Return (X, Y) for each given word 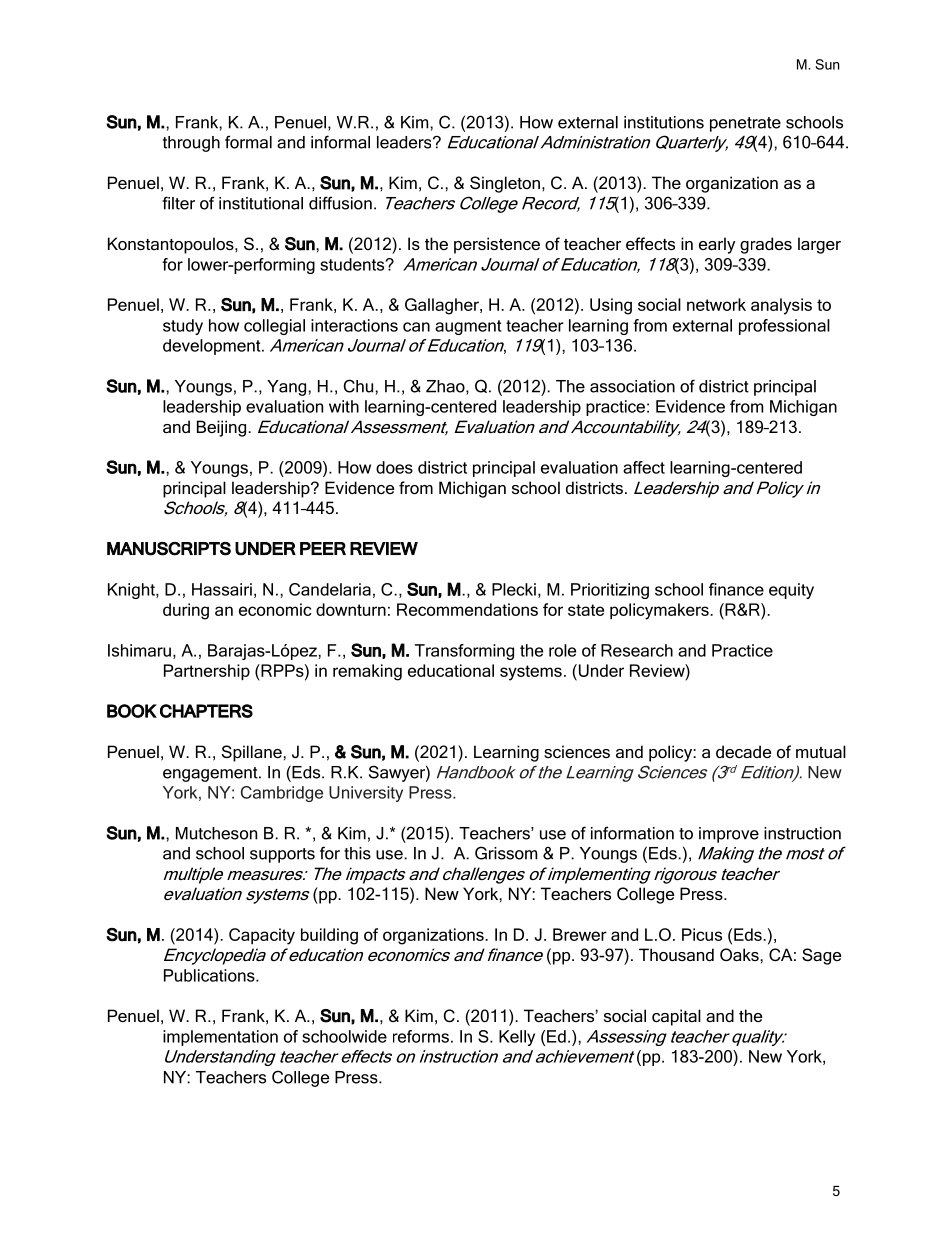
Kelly (517, 1038)
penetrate (745, 124)
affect (644, 467)
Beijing (221, 428)
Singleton (505, 184)
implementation (220, 1038)
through (191, 144)
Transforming (464, 652)
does (394, 467)
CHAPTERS (206, 711)
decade (743, 751)
